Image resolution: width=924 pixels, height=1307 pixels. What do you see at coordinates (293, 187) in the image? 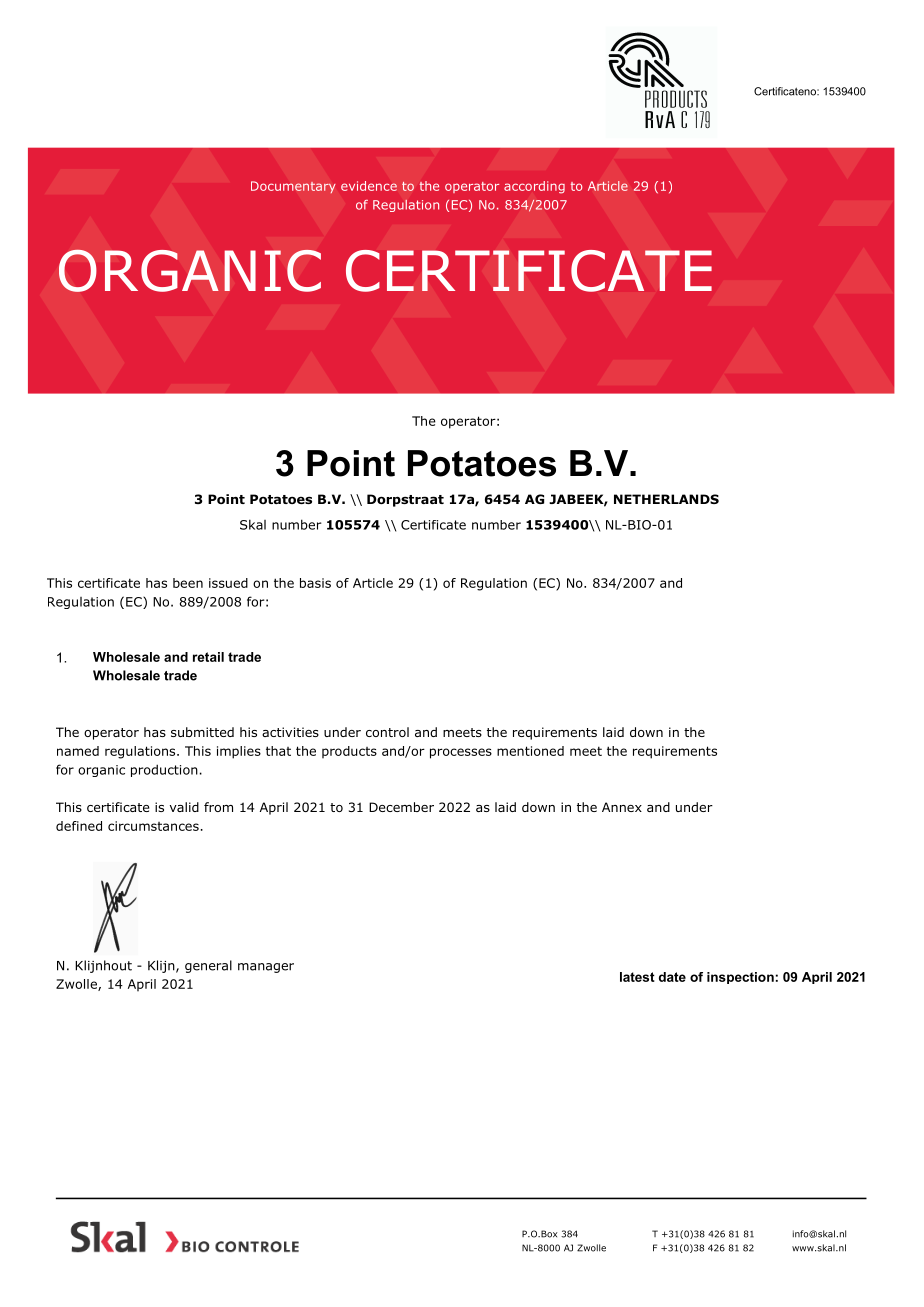
I see `Documentary` at bounding box center [293, 187].
